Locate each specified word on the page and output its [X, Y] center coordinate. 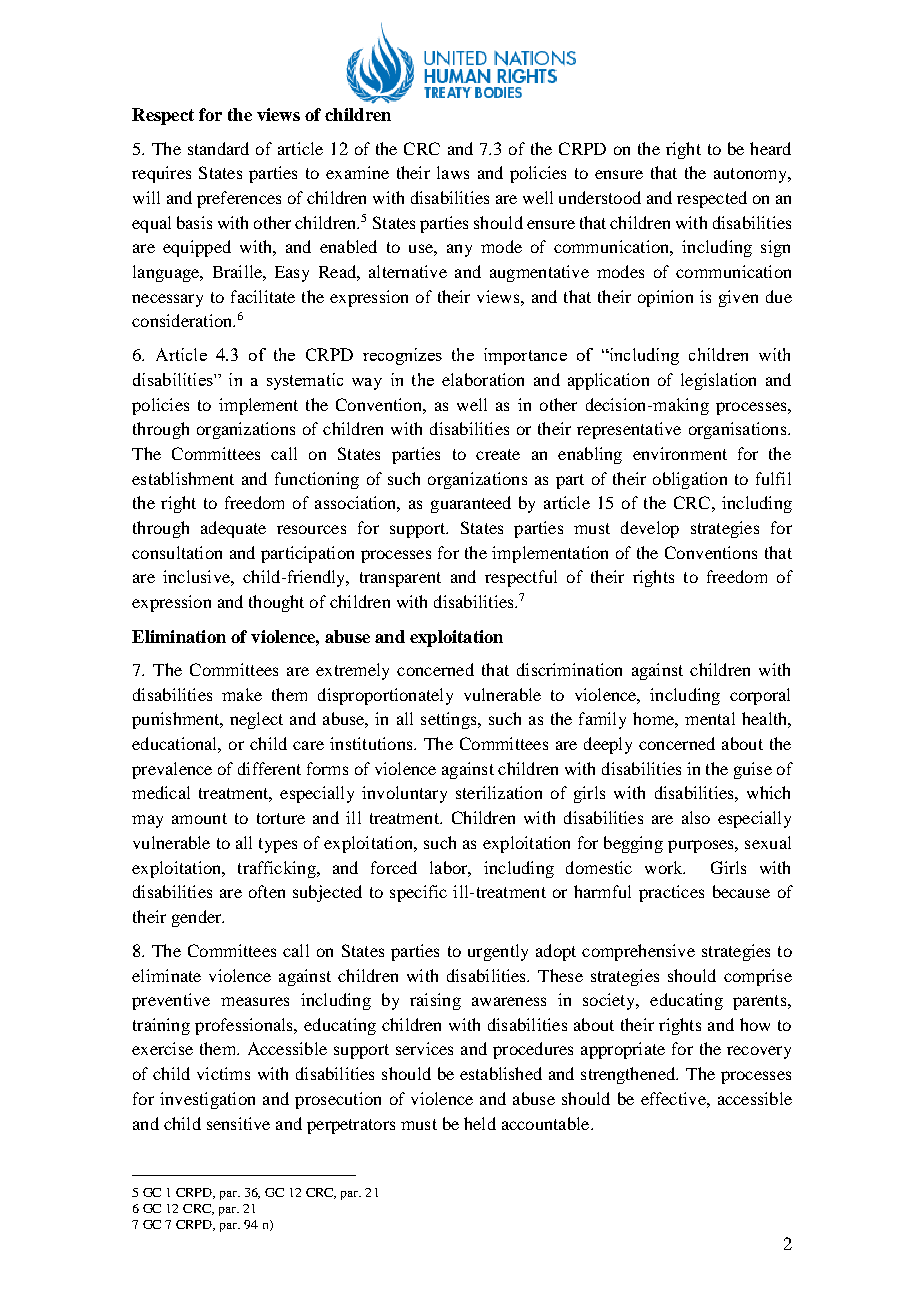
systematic [305, 381]
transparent [400, 579]
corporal [760, 696]
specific [418, 893]
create [498, 454]
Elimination [179, 636]
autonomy [752, 175]
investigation [207, 1100]
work [665, 867]
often [267, 891]
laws [453, 172]
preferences [239, 199]
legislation [718, 381]
